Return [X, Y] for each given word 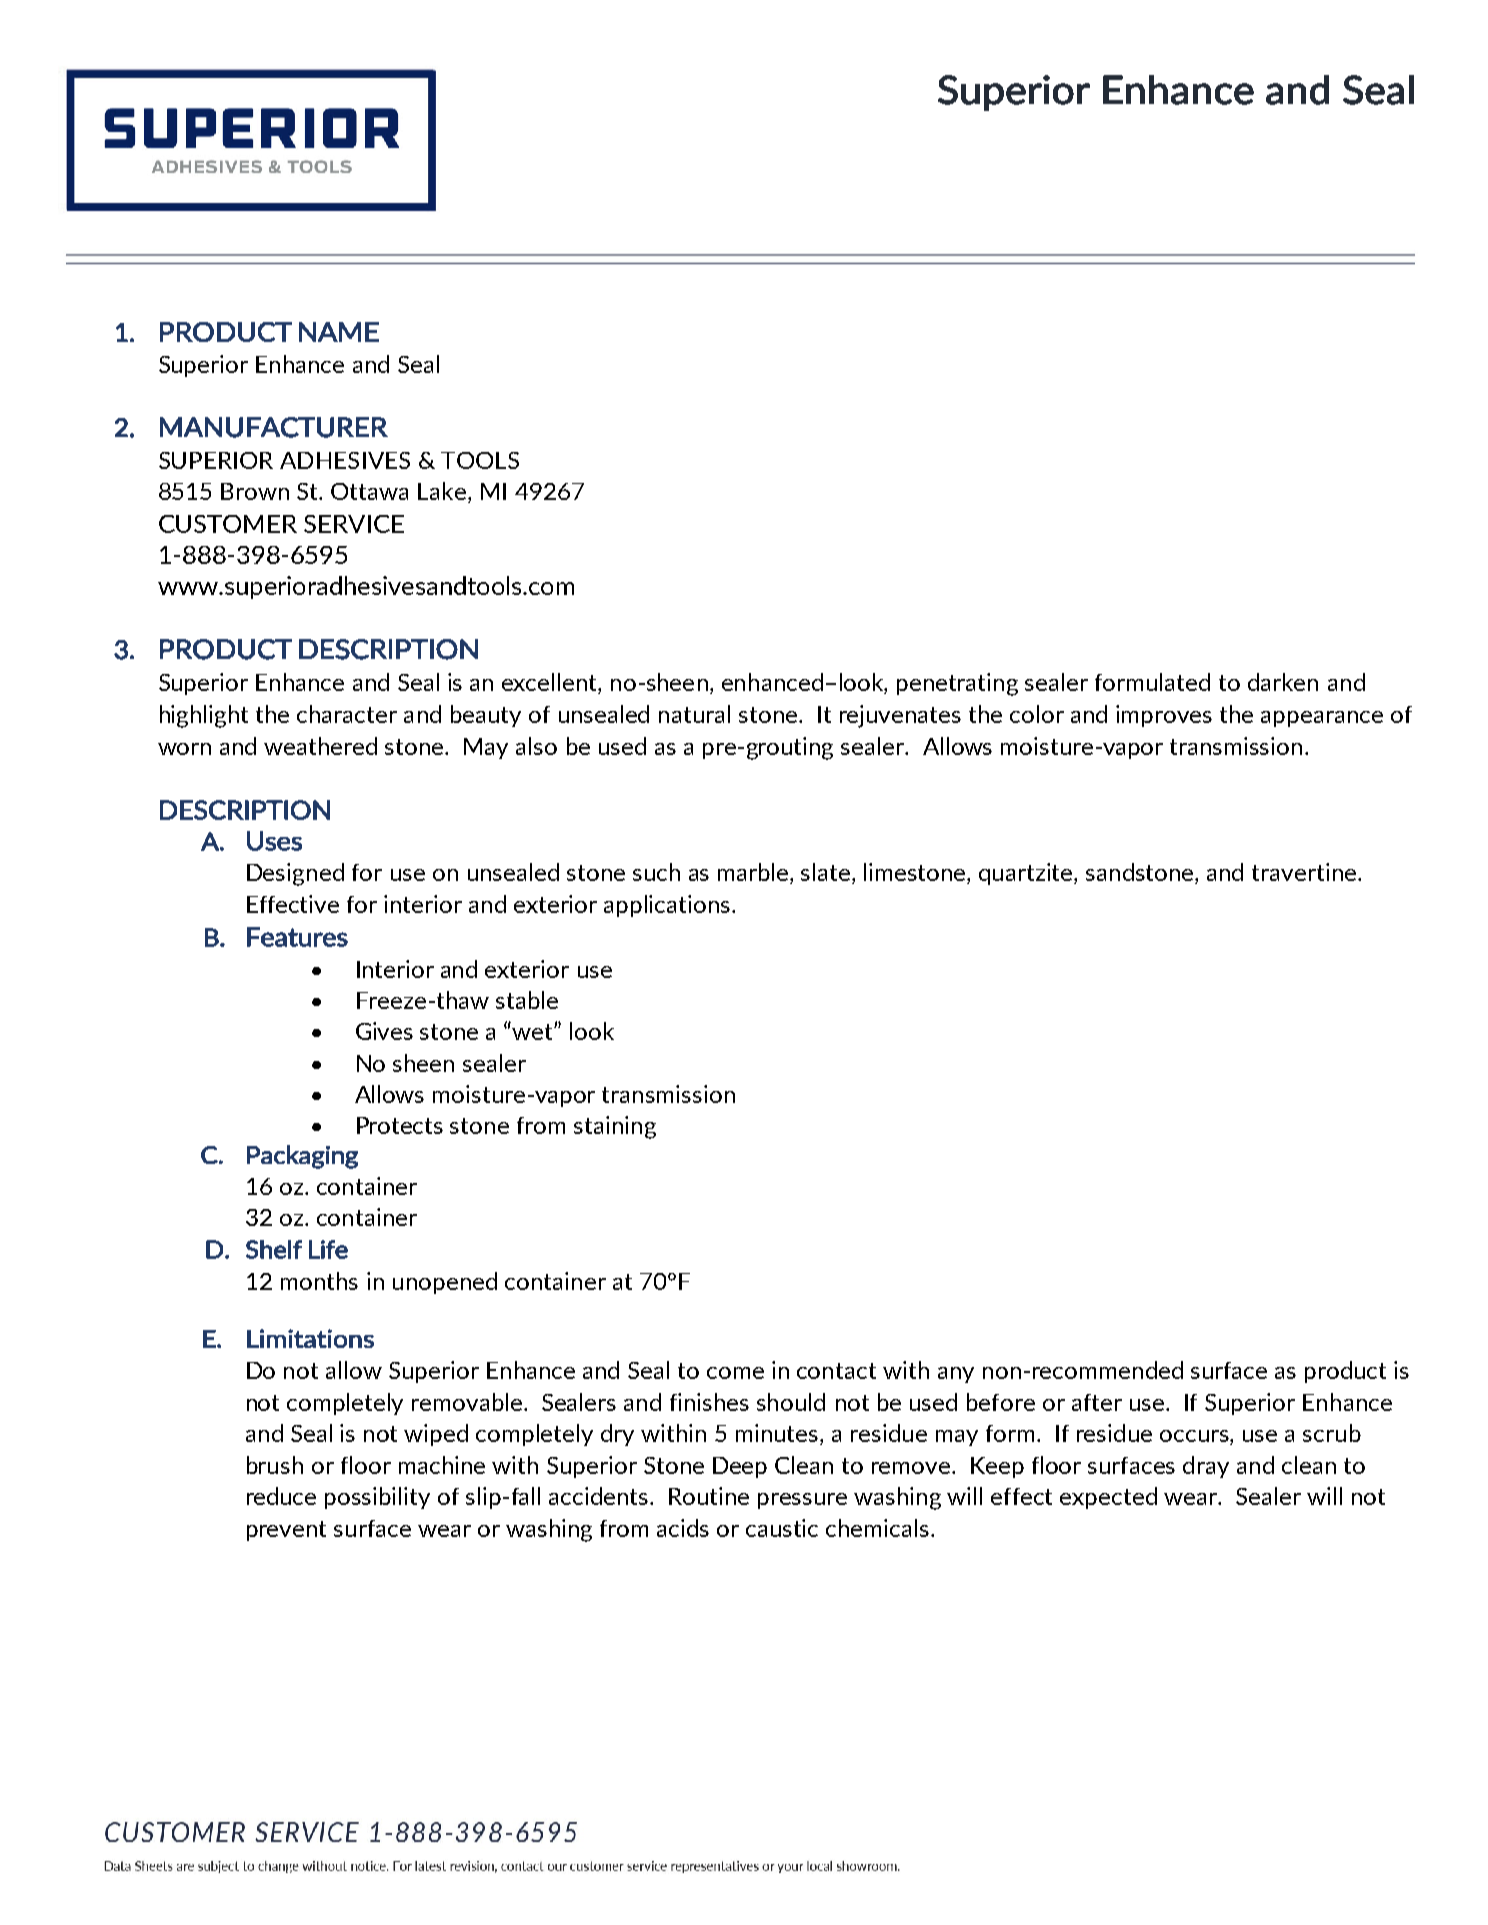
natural [694, 714]
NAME [339, 332]
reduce [281, 1496]
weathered [320, 746]
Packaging [302, 1157]
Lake [443, 492]
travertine [1304, 872]
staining [615, 1127]
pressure [802, 1501]
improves [1164, 716]
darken [1283, 682]
